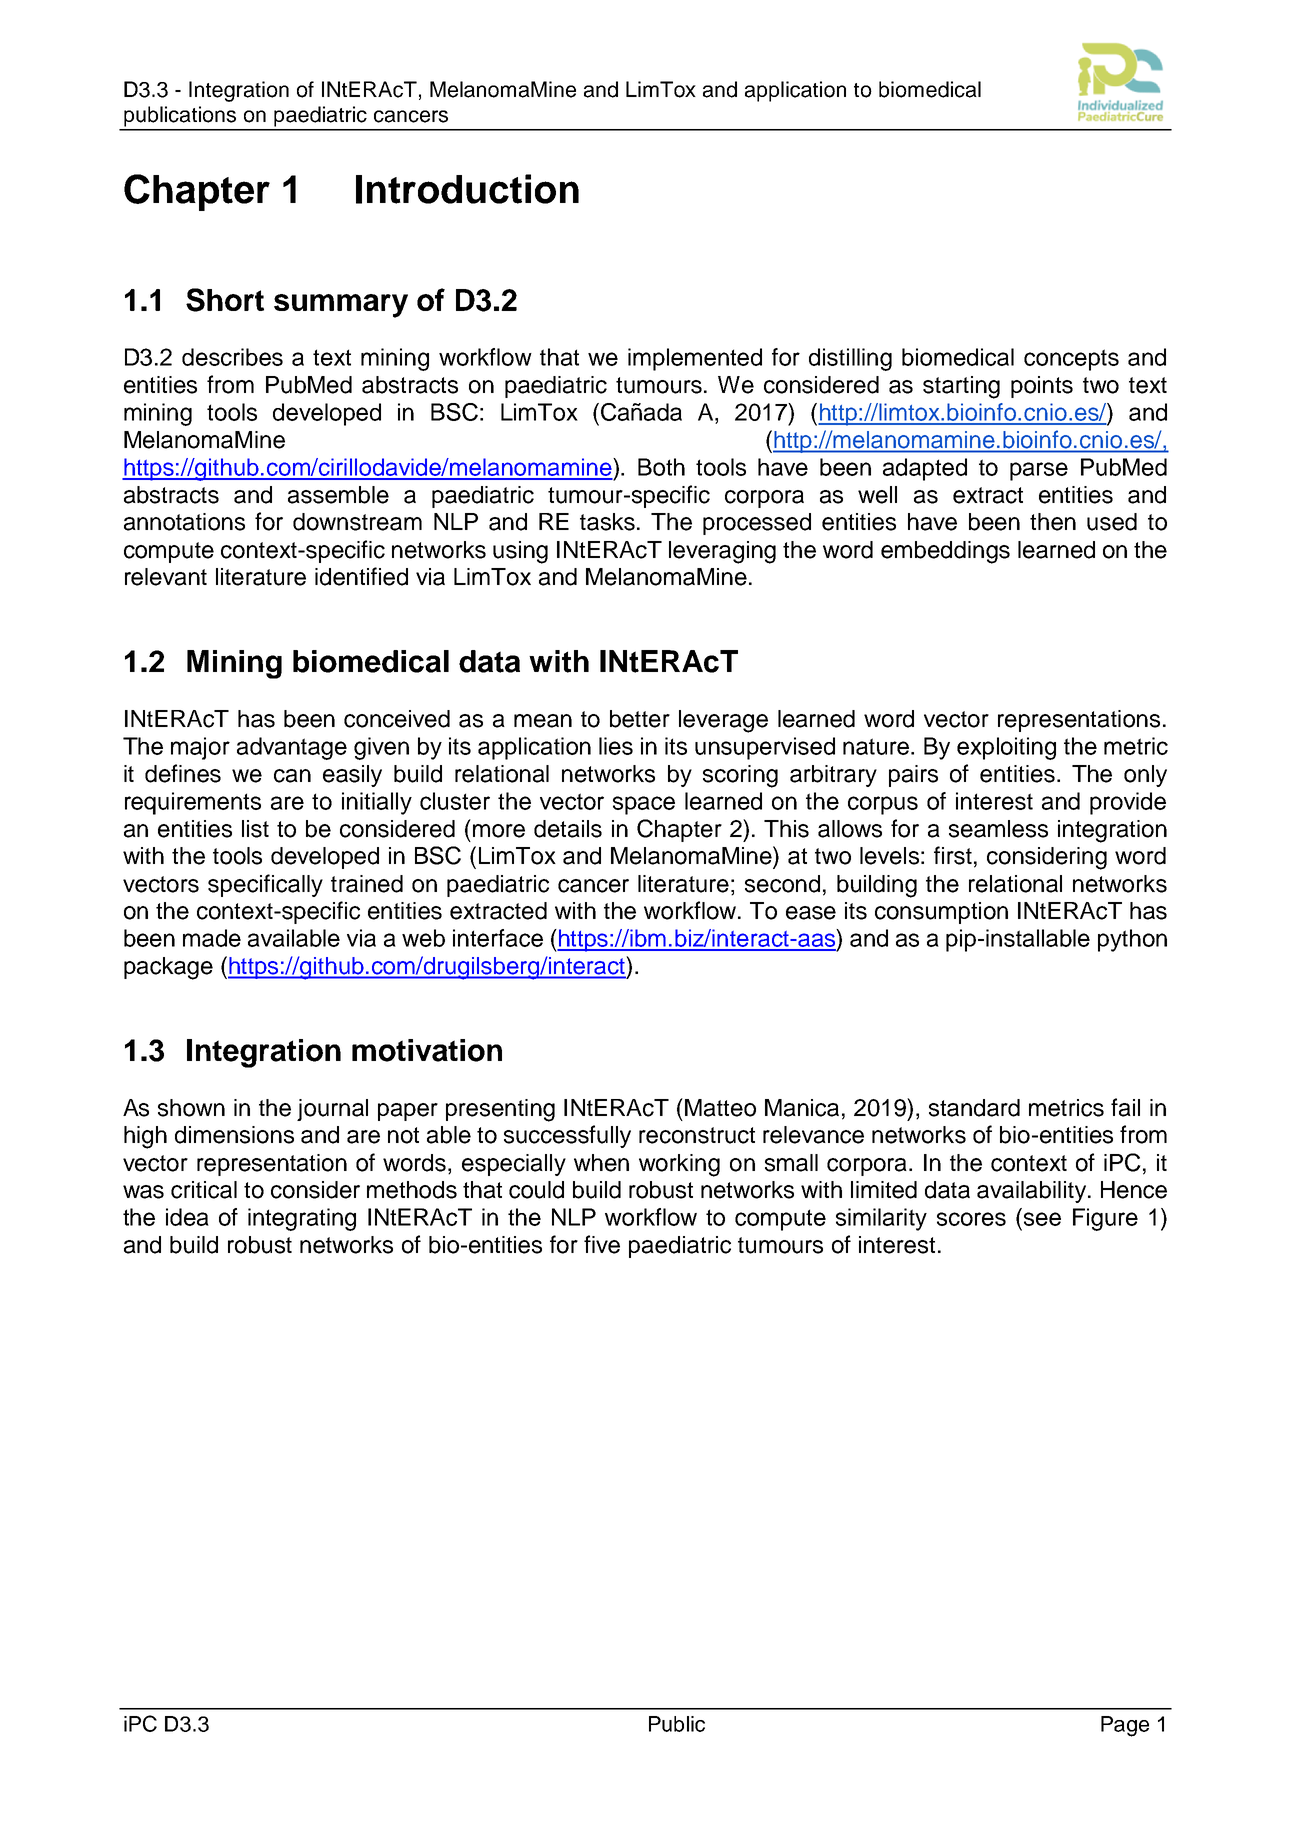 The width and height of the screenshot is (1291, 1826). I want to click on consumption, so click(941, 913).
